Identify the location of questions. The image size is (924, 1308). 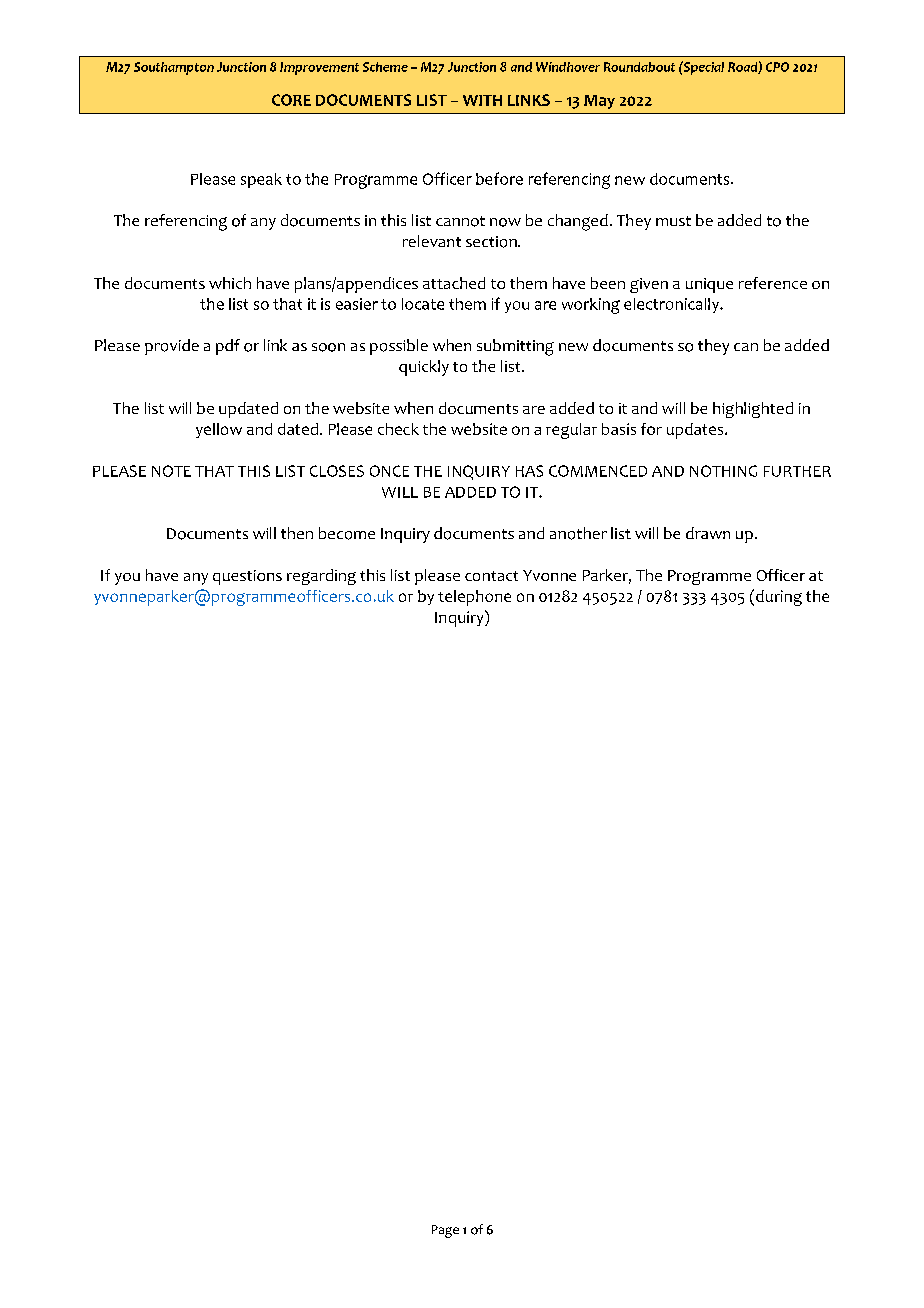
(247, 577).
